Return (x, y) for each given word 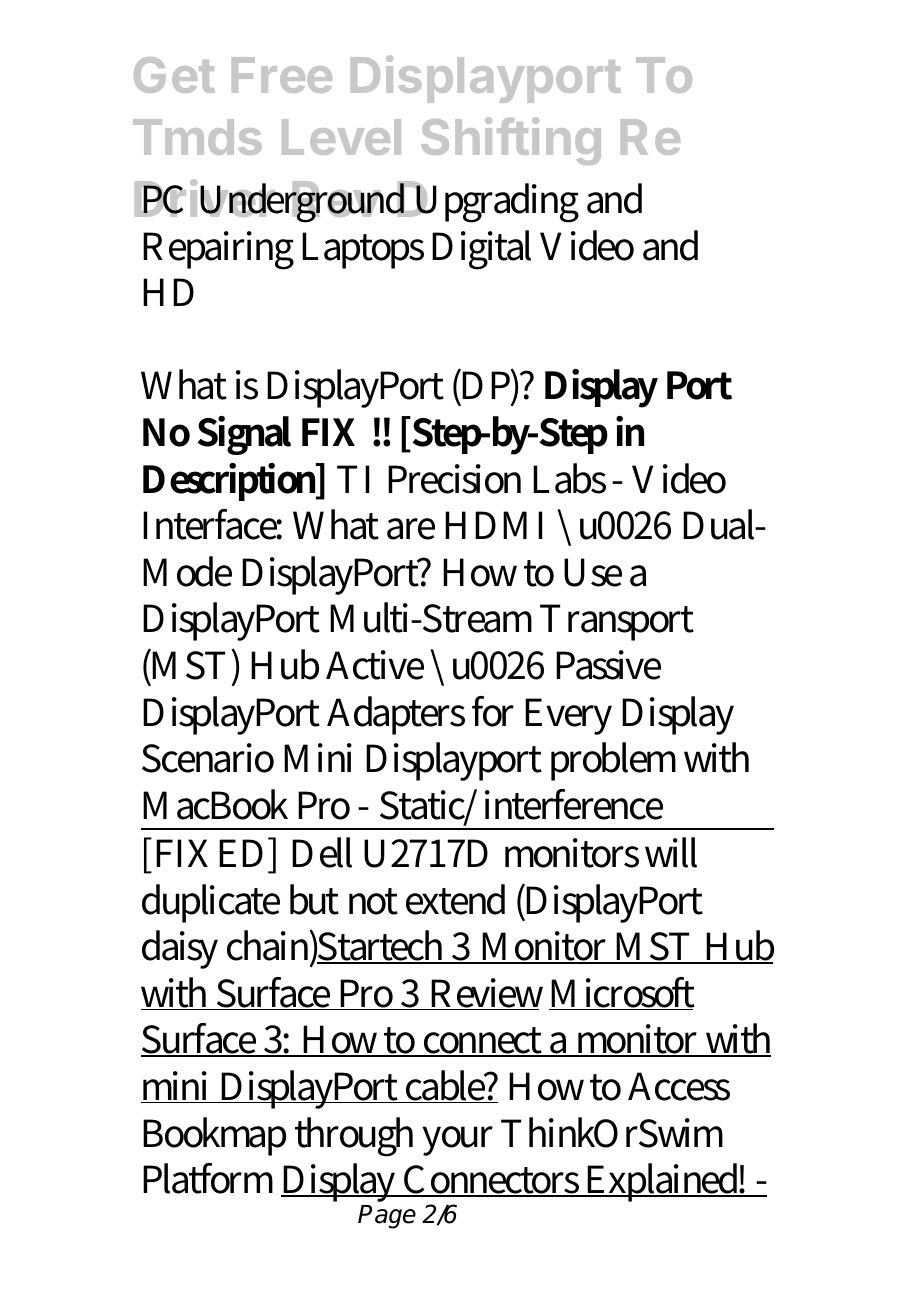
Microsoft (622, 993)
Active (375, 665)
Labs (569, 478)
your (457, 1141)
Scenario (208, 758)
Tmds (197, 137)
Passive (608, 665)
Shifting (511, 141)
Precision (454, 479)
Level (341, 137)
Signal (244, 435)
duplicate (211, 903)
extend (455, 899)
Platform (208, 1178)
